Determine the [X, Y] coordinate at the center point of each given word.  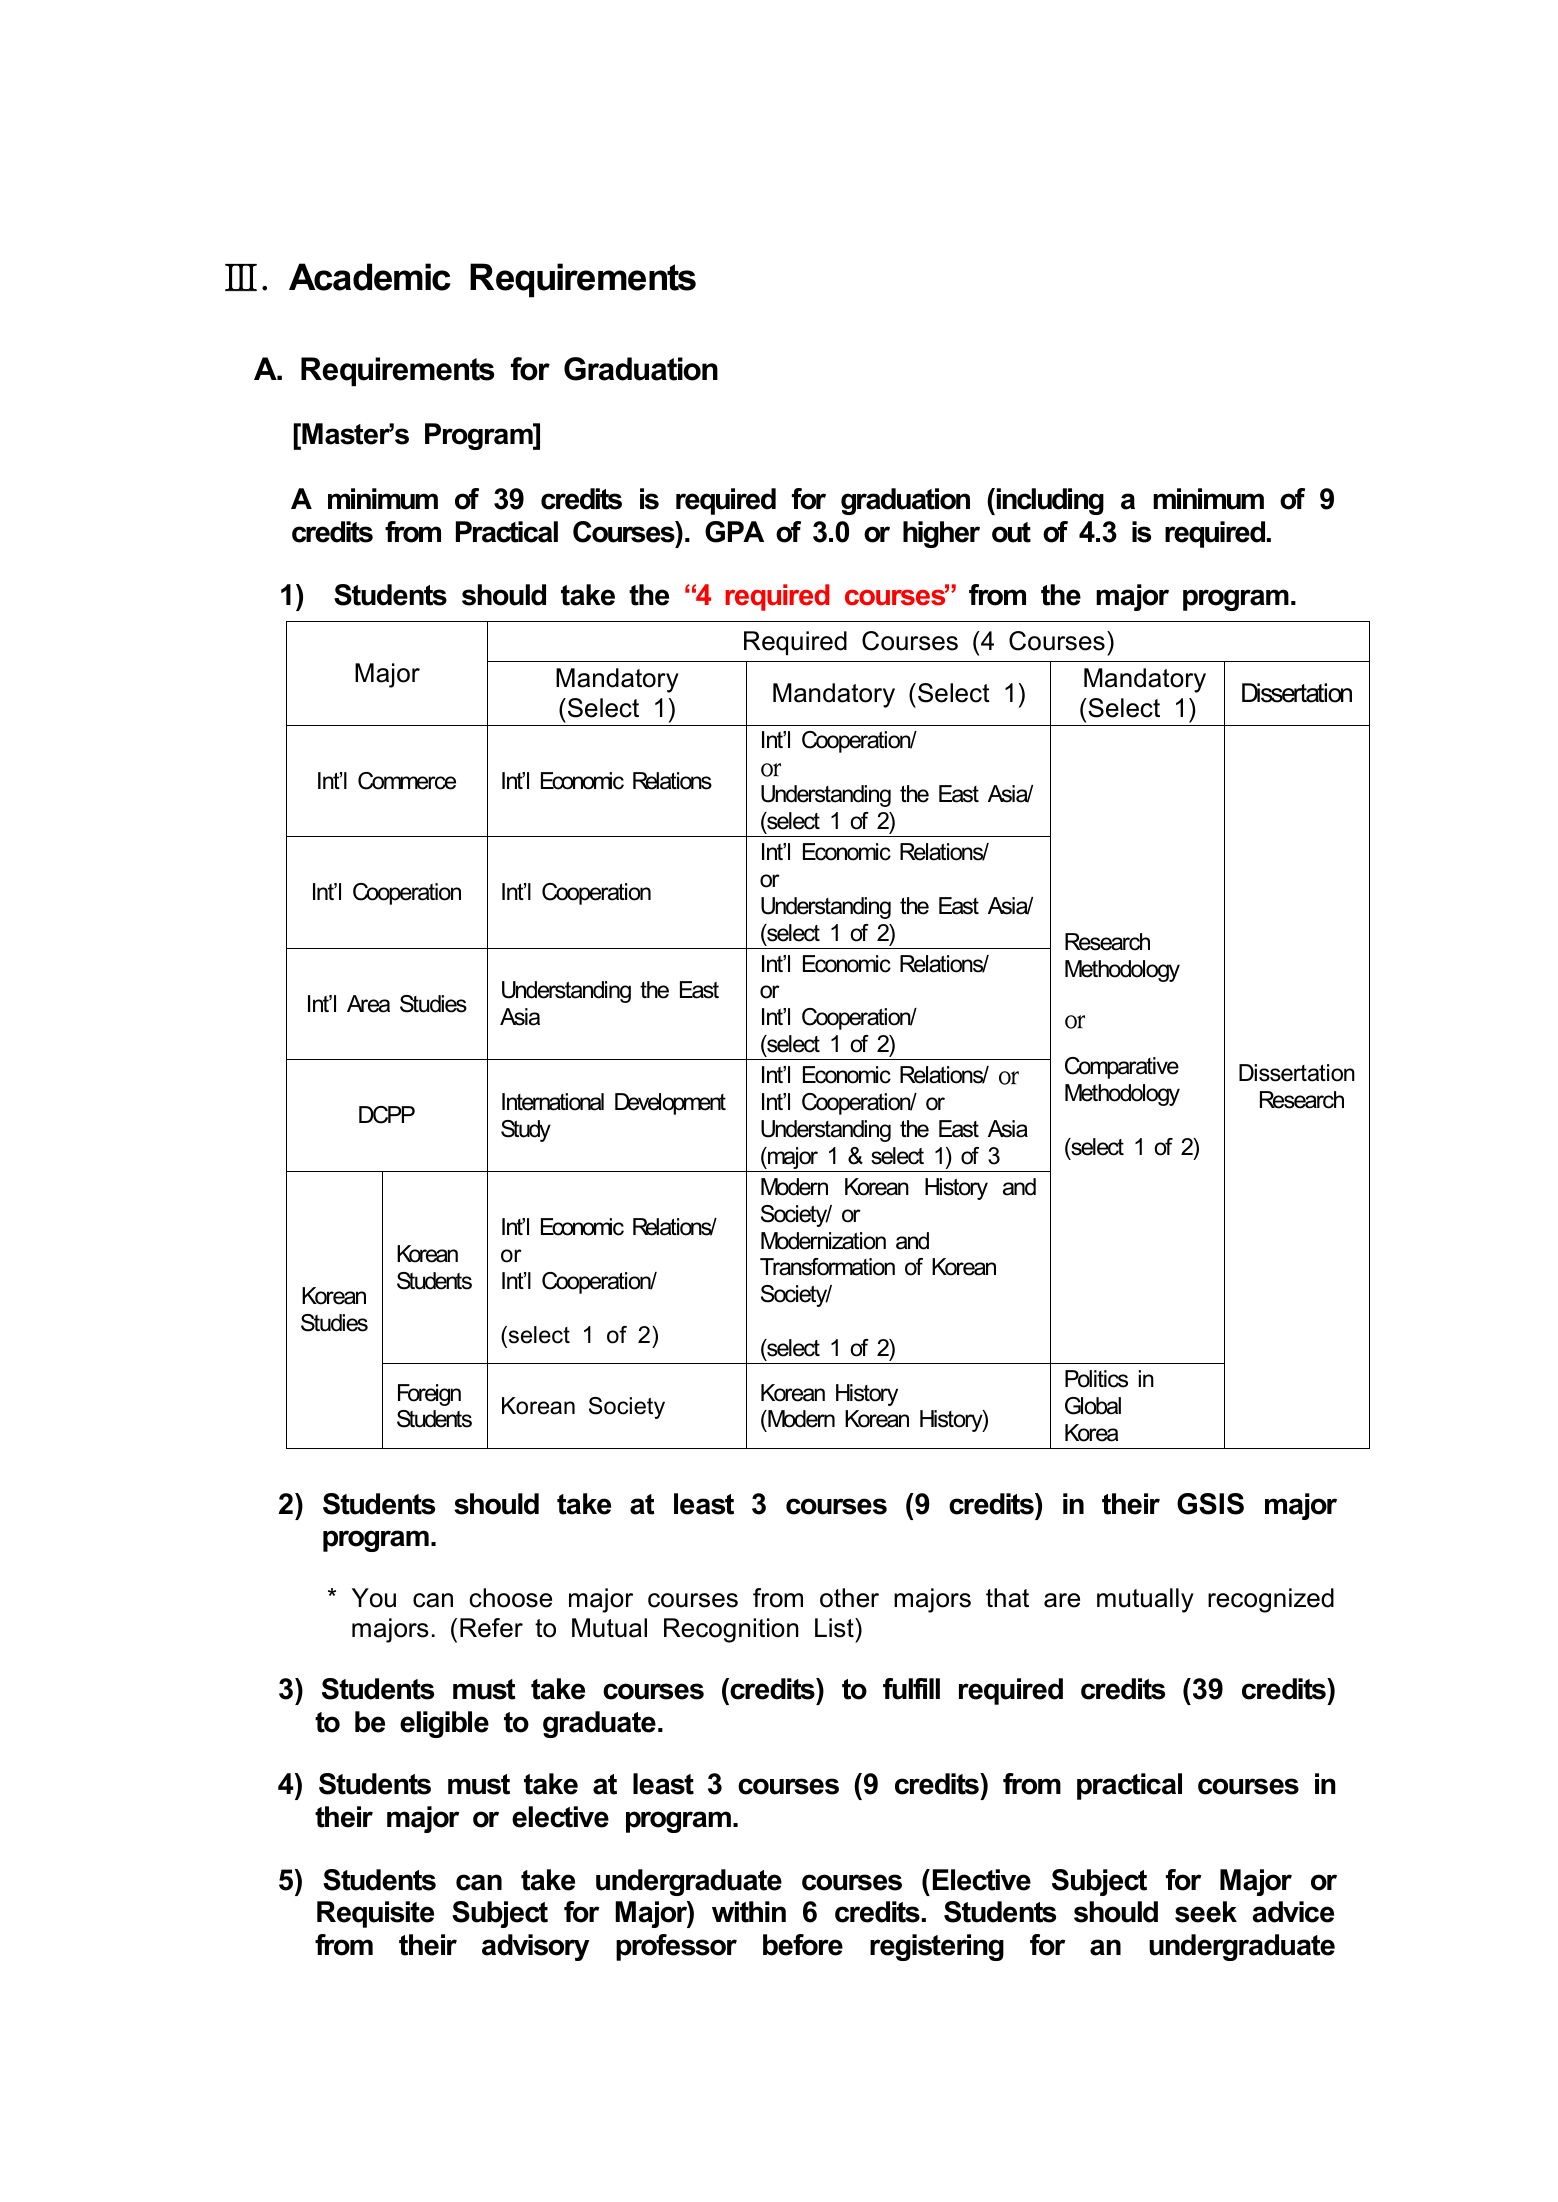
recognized [1271, 1600]
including [1050, 501]
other [849, 1598]
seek [1206, 1912]
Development [670, 1104]
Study [526, 1131]
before [803, 1945]
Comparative [1122, 1068]
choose [510, 1598]
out [1011, 532]
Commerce [407, 781]
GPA [734, 532]
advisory [535, 1947]
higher [941, 534]
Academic [370, 277]
